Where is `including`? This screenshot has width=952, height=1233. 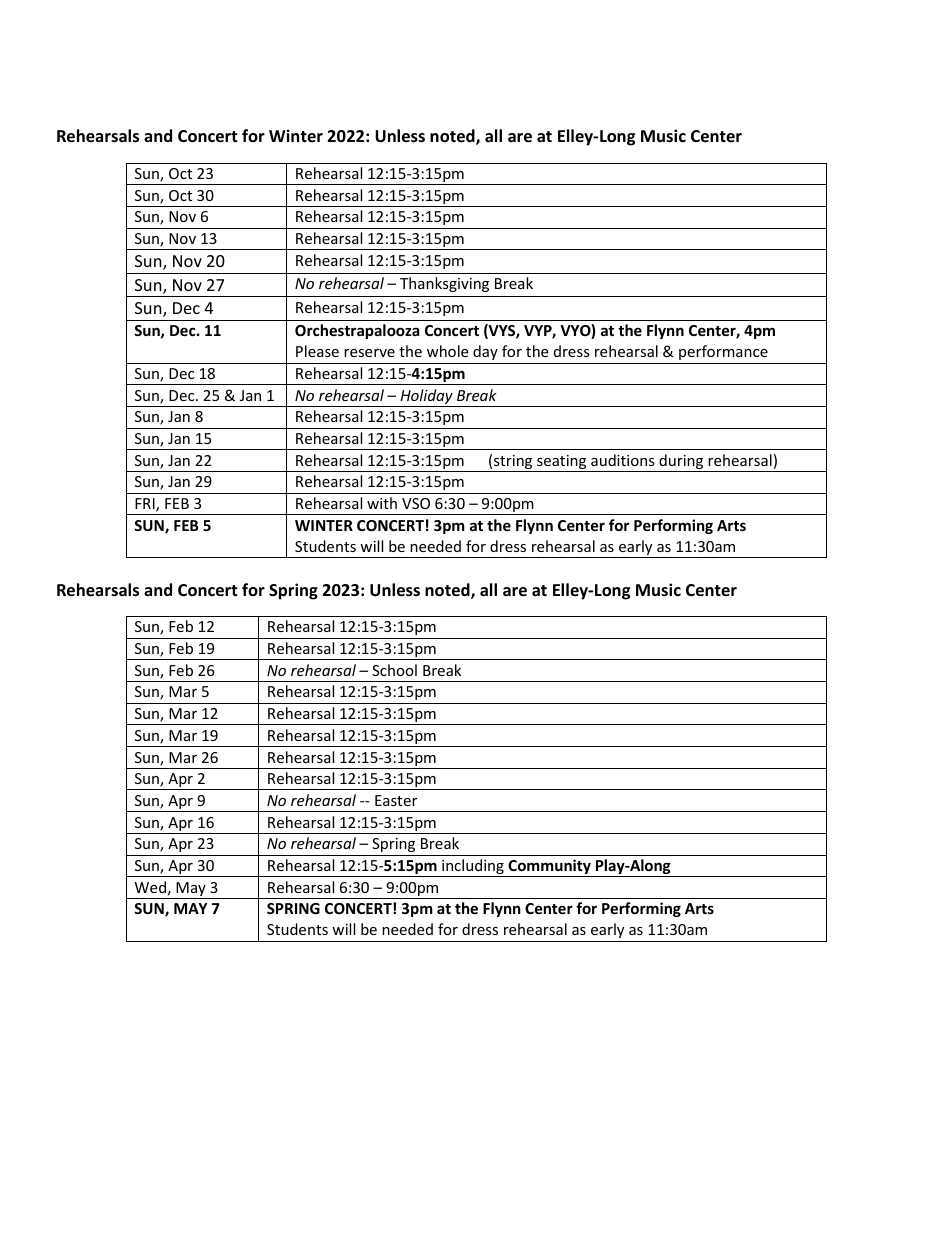 including is located at coordinates (473, 868).
